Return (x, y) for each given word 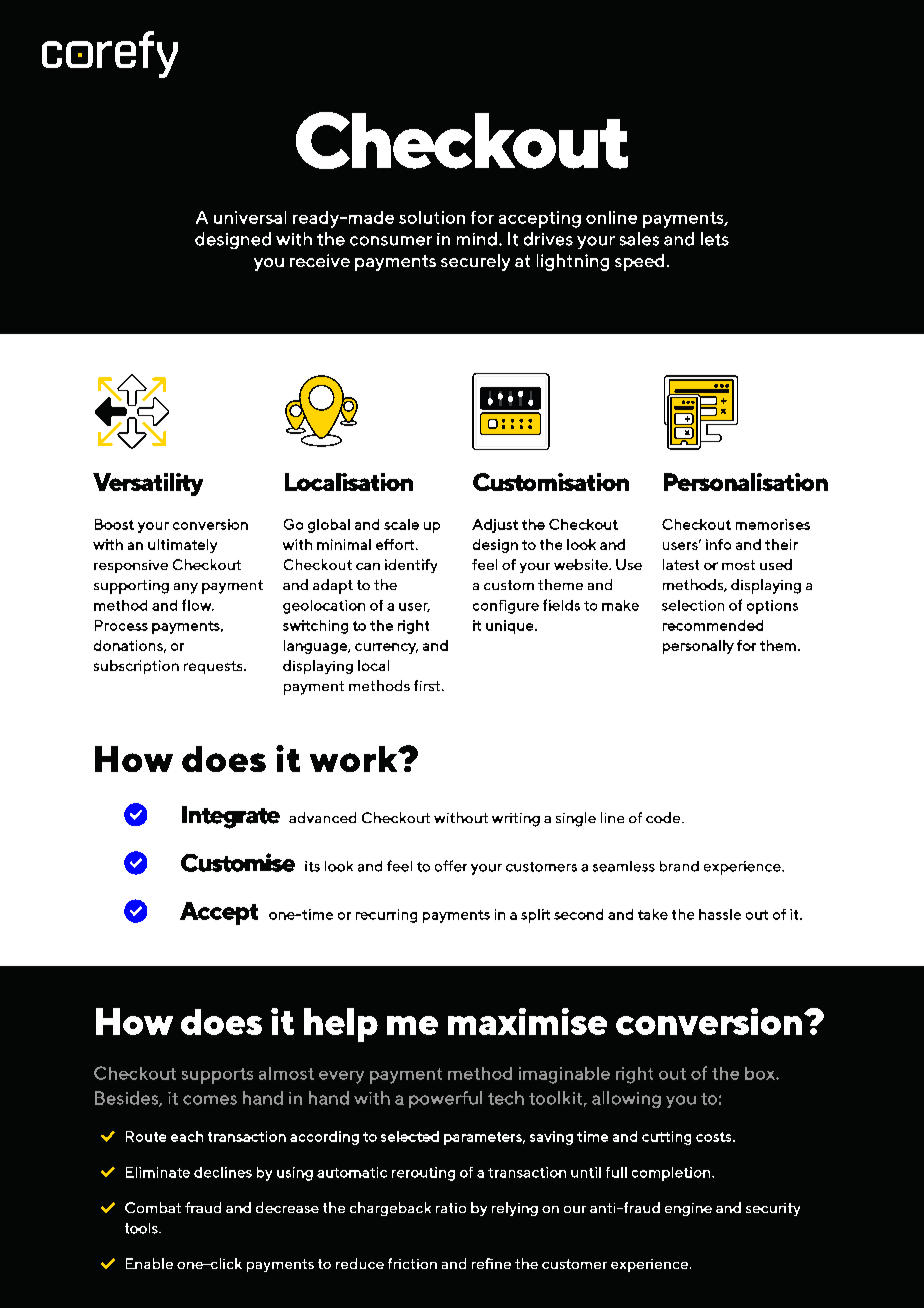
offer (451, 866)
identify (411, 566)
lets (715, 239)
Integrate (231, 817)
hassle (720, 914)
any (186, 588)
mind (477, 239)
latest (681, 564)
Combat (153, 1207)
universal (250, 217)
